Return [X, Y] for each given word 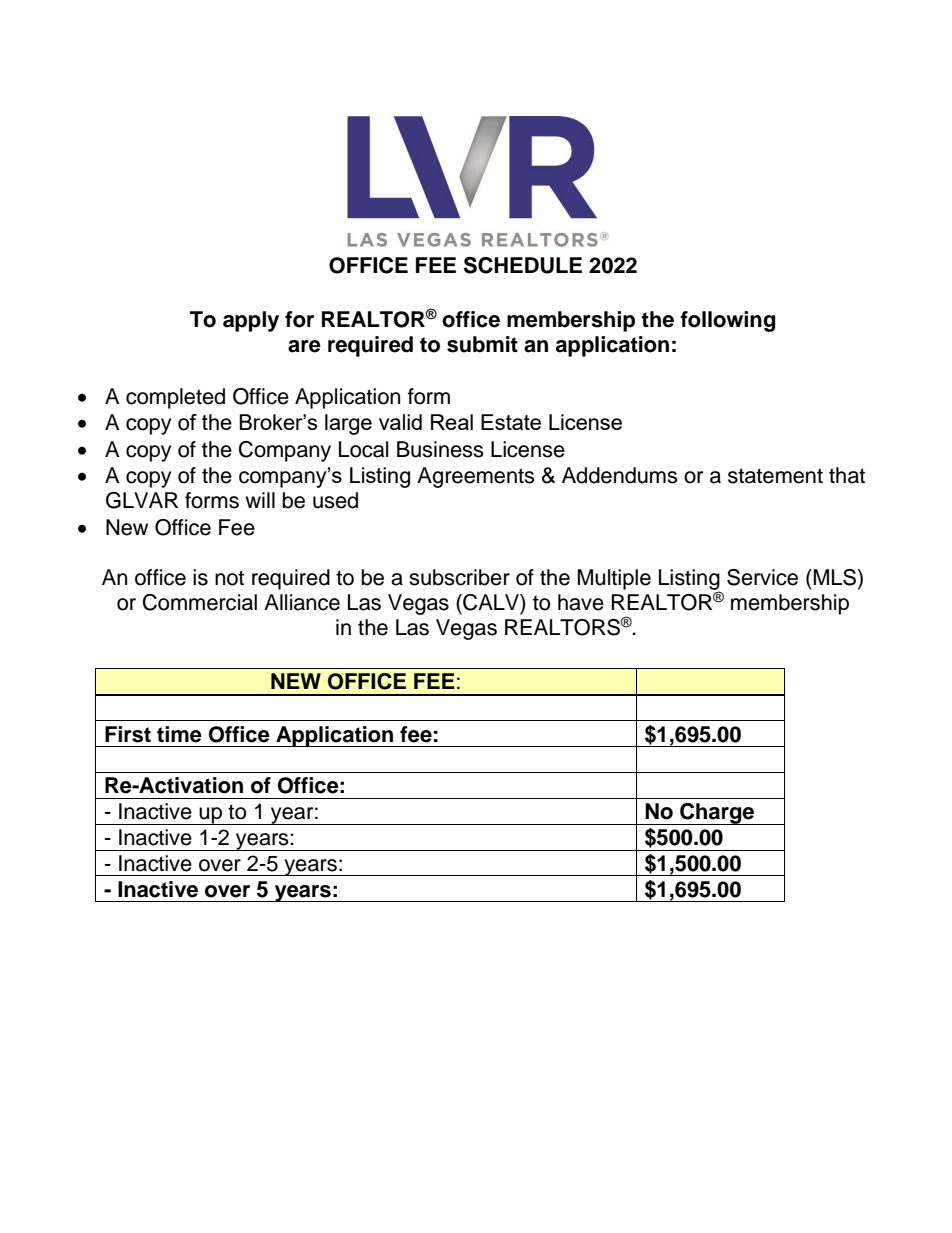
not [229, 578]
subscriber [459, 577]
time [179, 734]
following [728, 321]
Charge [717, 814]
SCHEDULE [523, 265]
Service [762, 577]
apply [251, 321]
